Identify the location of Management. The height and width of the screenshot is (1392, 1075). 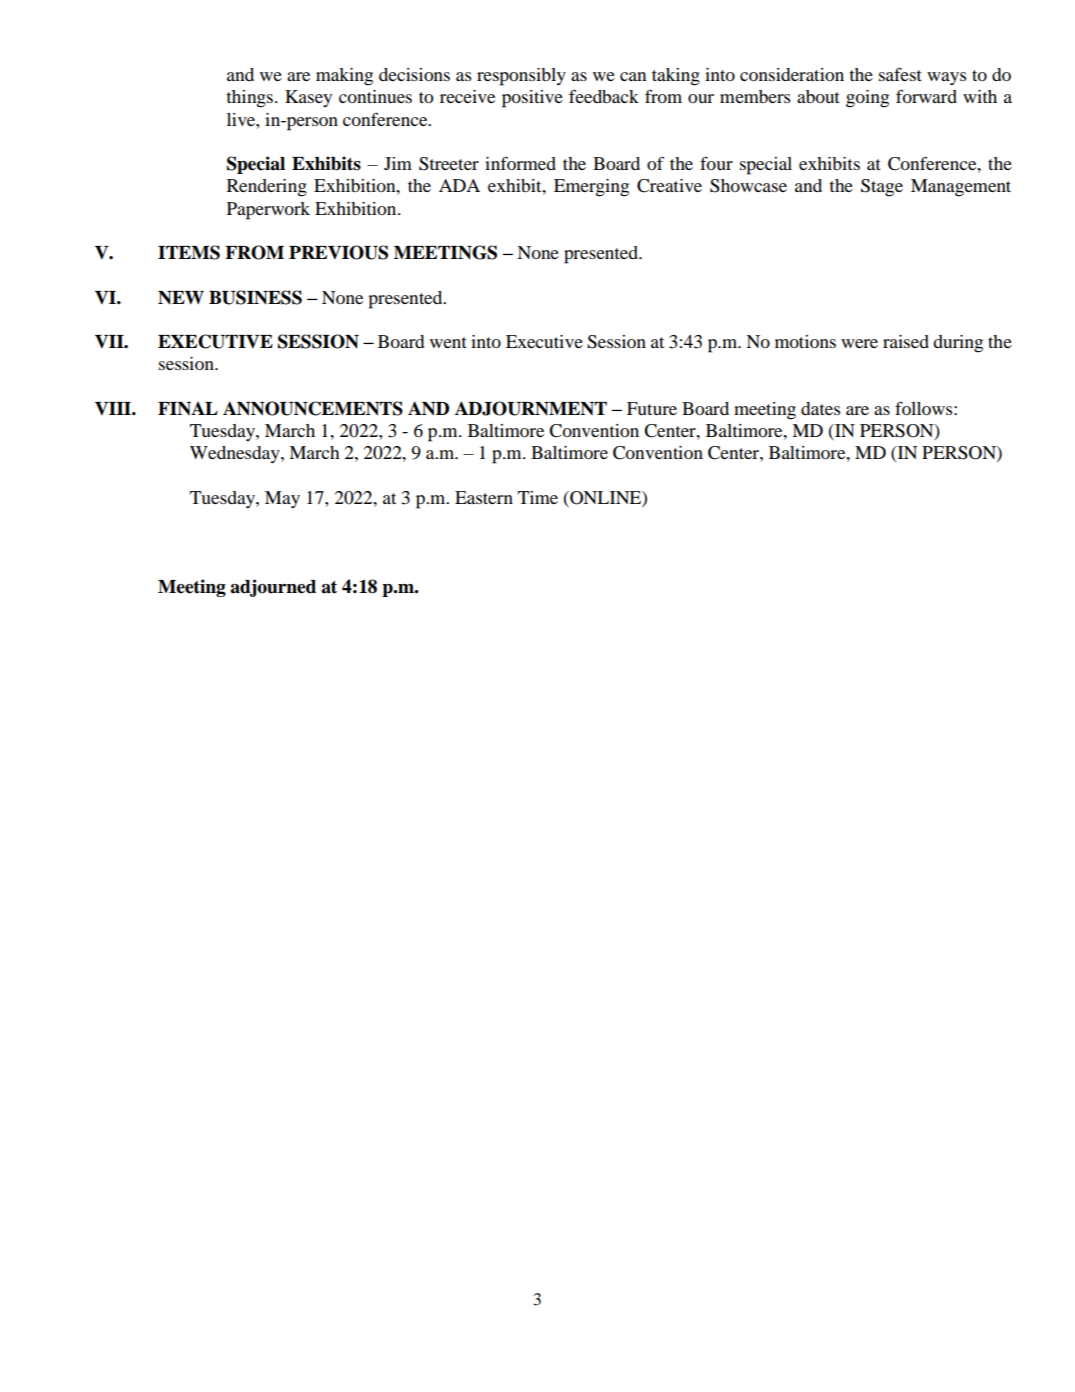
(961, 188).
